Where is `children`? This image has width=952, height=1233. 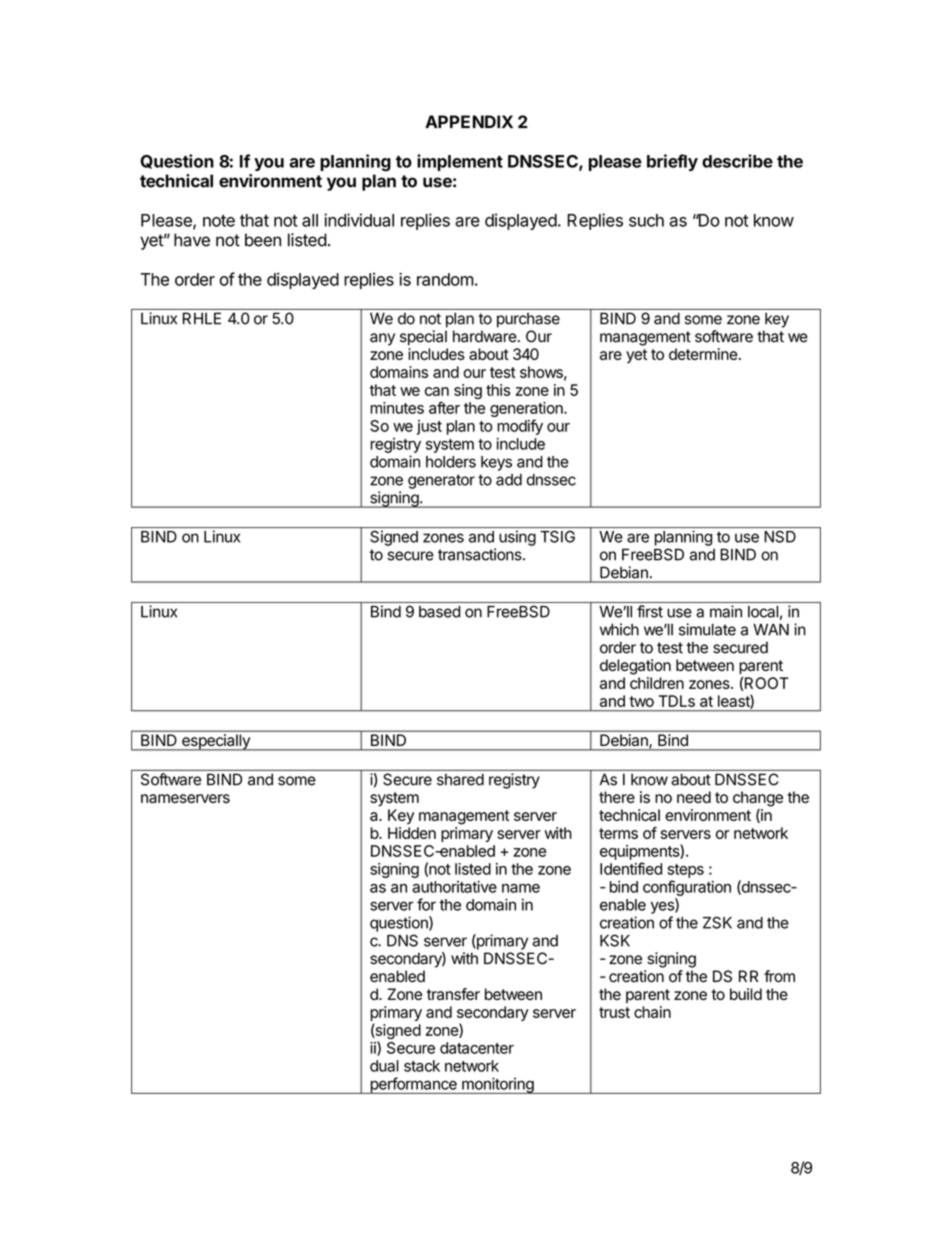
children is located at coordinates (657, 683).
